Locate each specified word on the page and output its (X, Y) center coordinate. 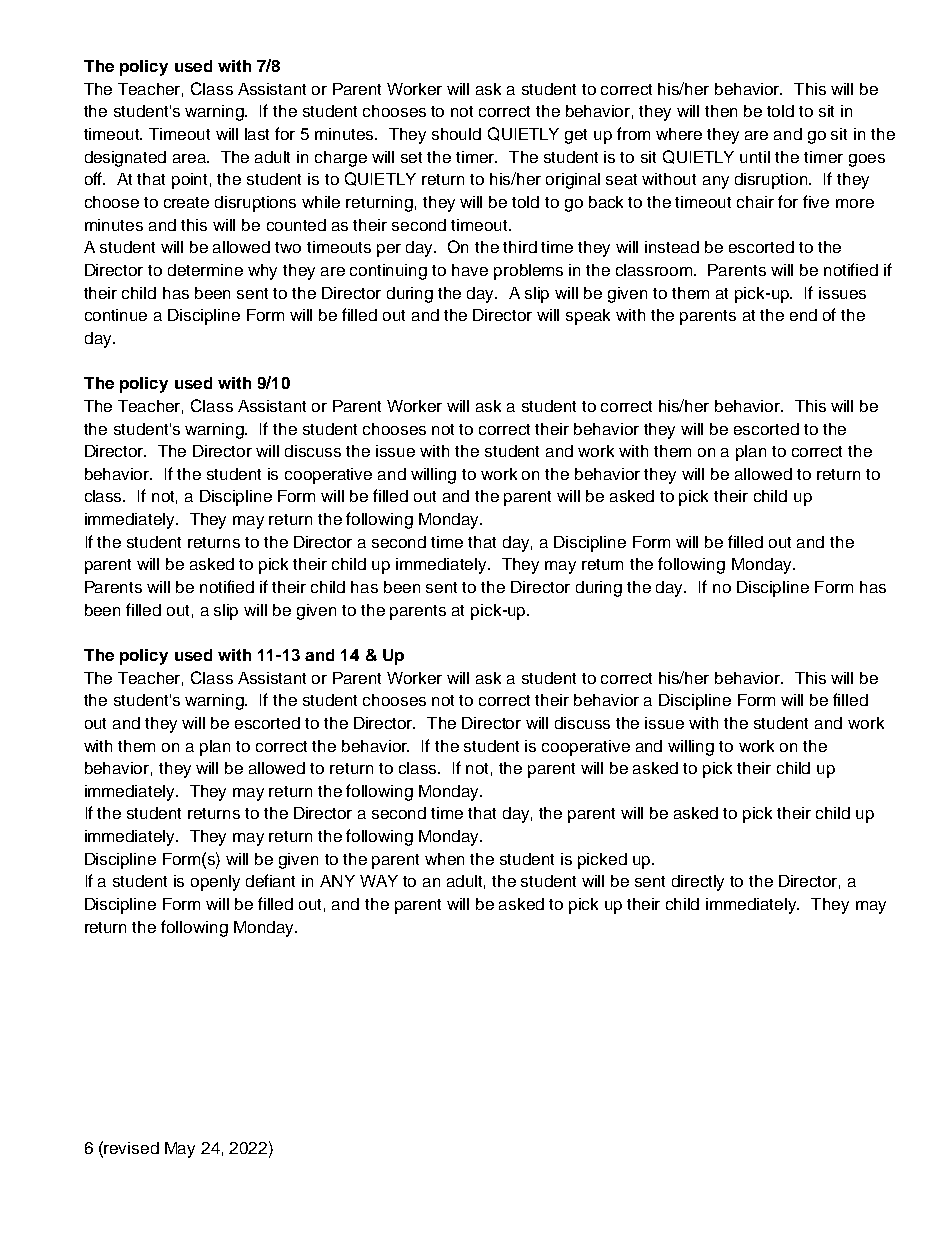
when (444, 859)
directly (698, 883)
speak (588, 317)
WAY (379, 881)
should (456, 134)
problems (528, 272)
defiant (270, 880)
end (803, 315)
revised (131, 1148)
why (262, 272)
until (755, 157)
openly (215, 883)
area (191, 158)
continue (116, 315)
